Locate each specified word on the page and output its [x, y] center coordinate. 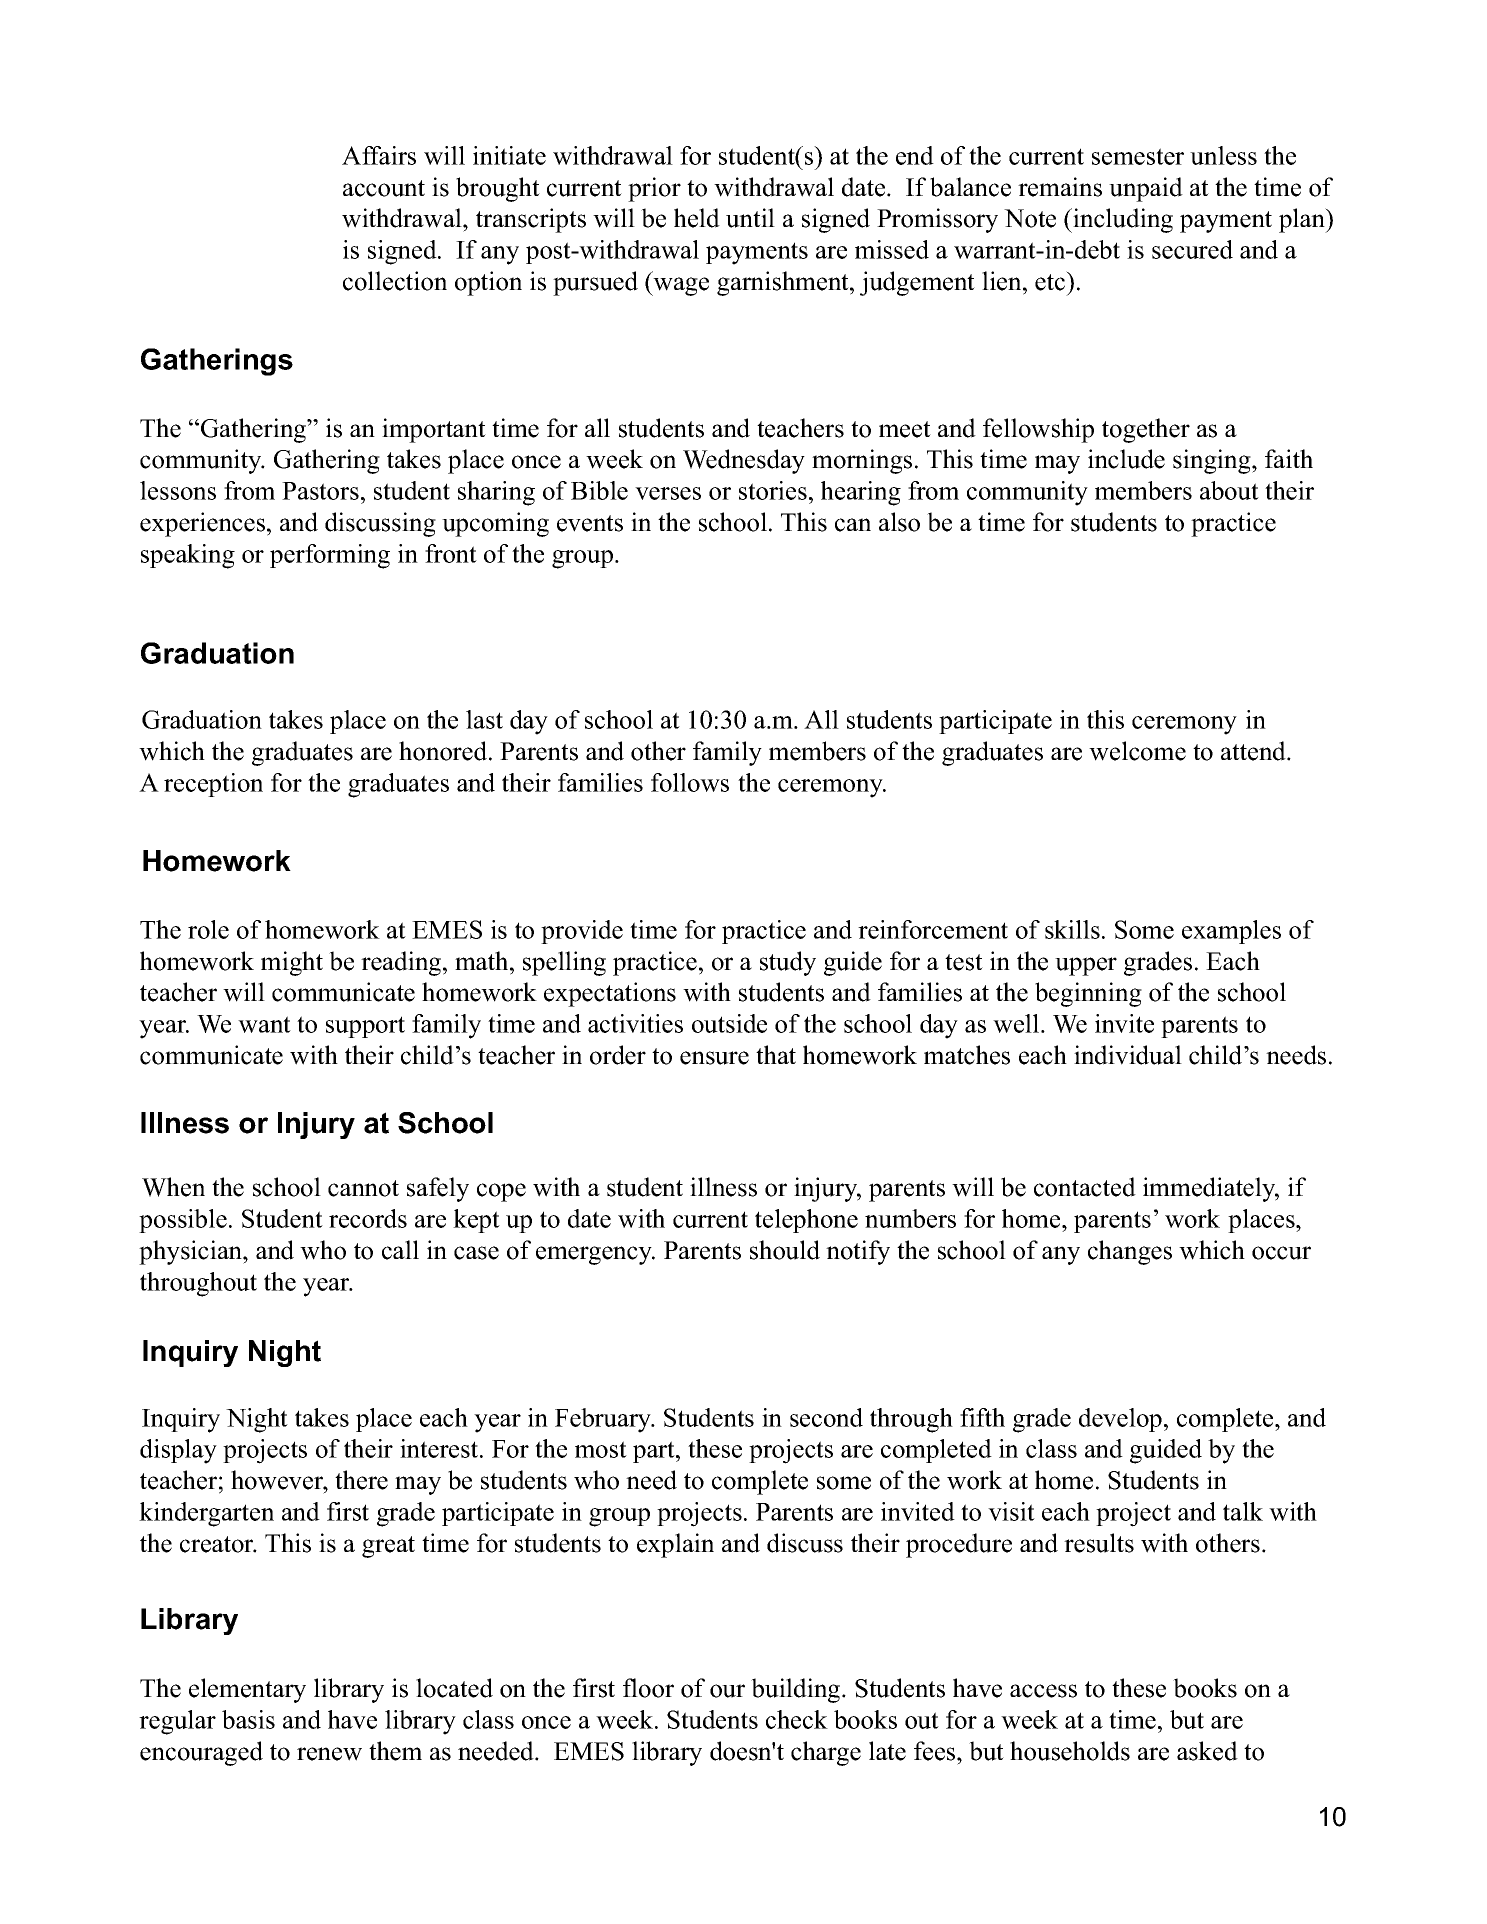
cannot [363, 1188]
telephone [806, 1221]
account [384, 188]
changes [1130, 1252]
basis [248, 1719]
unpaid [1146, 189]
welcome [1137, 751]
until [750, 218]
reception [213, 785]
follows [690, 782]
